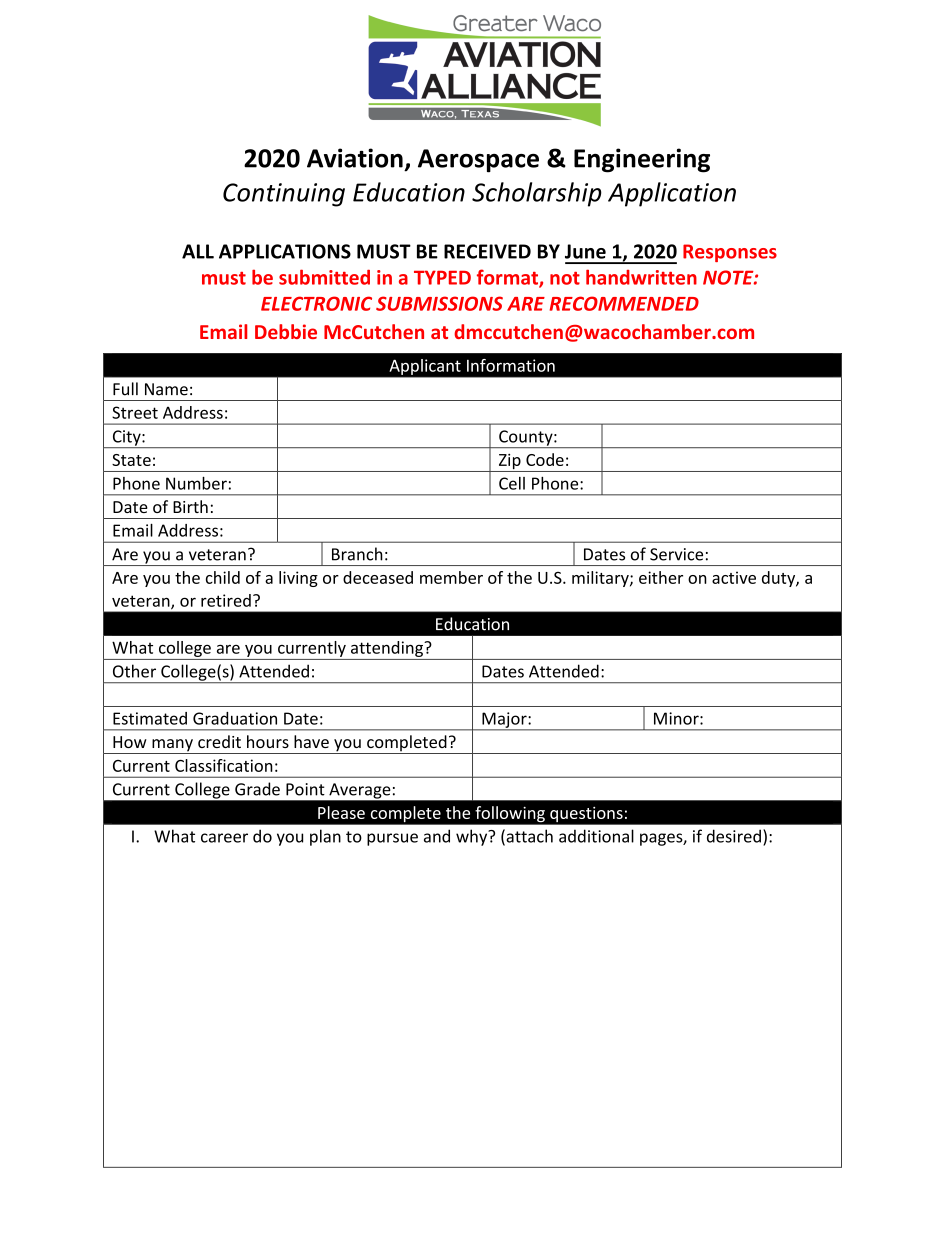 The height and width of the page is (1233, 952). I want to click on Continuing, so click(284, 195).
